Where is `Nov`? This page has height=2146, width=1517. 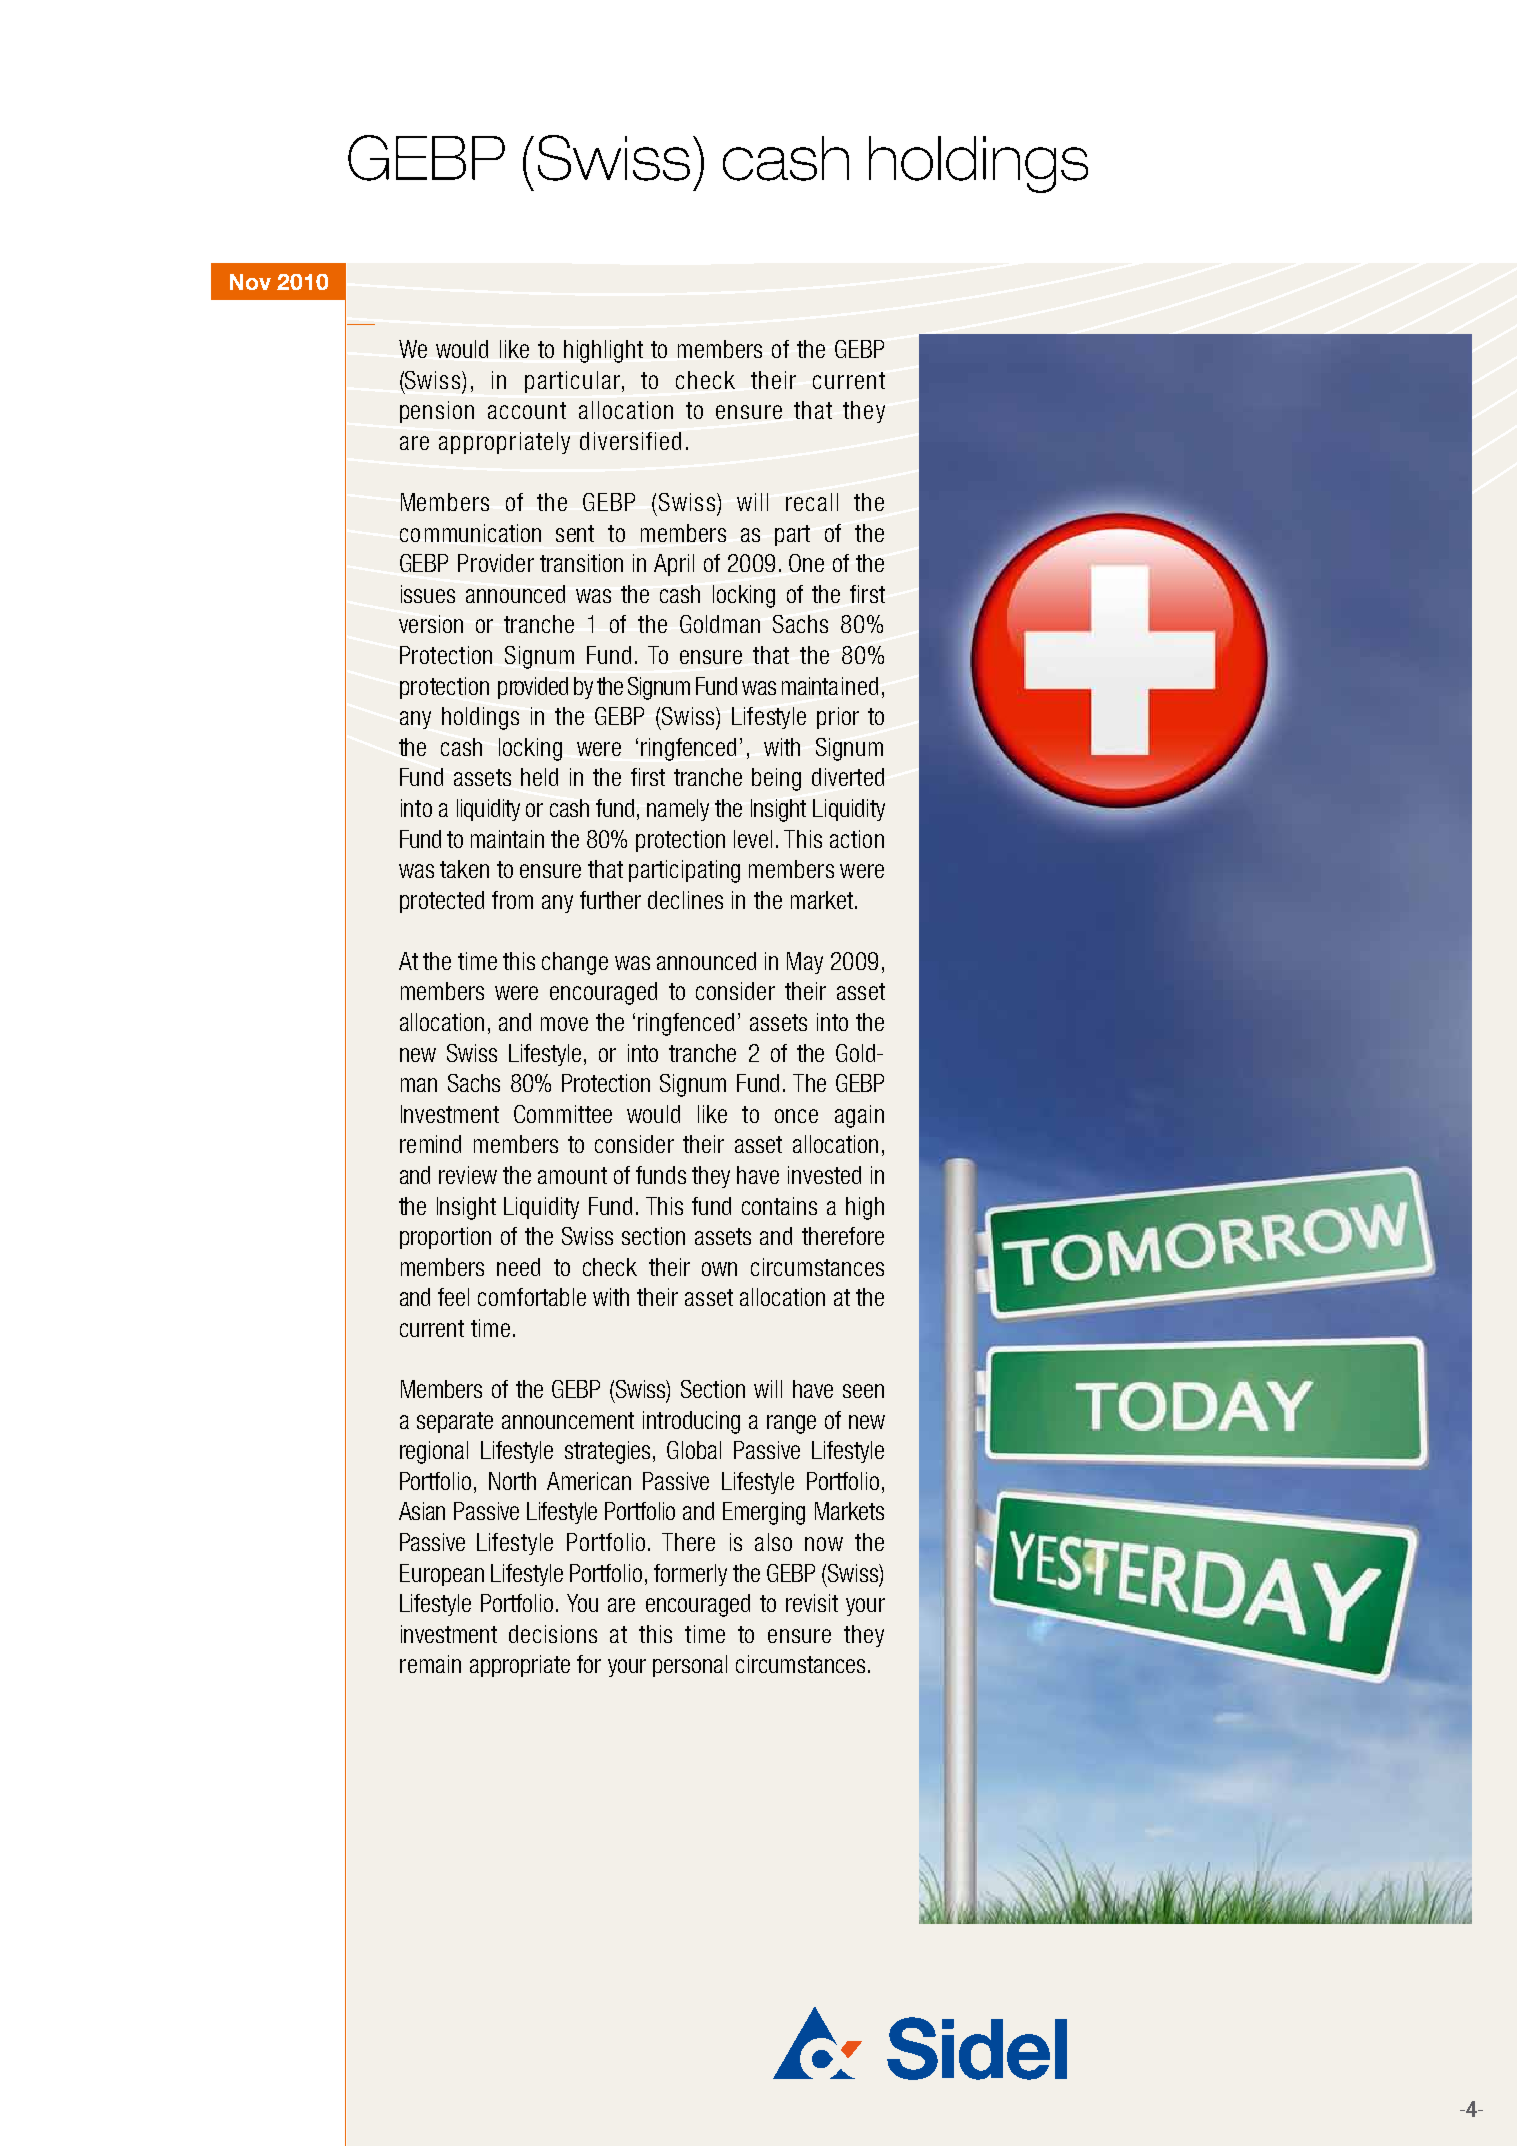
Nov is located at coordinates (250, 282).
